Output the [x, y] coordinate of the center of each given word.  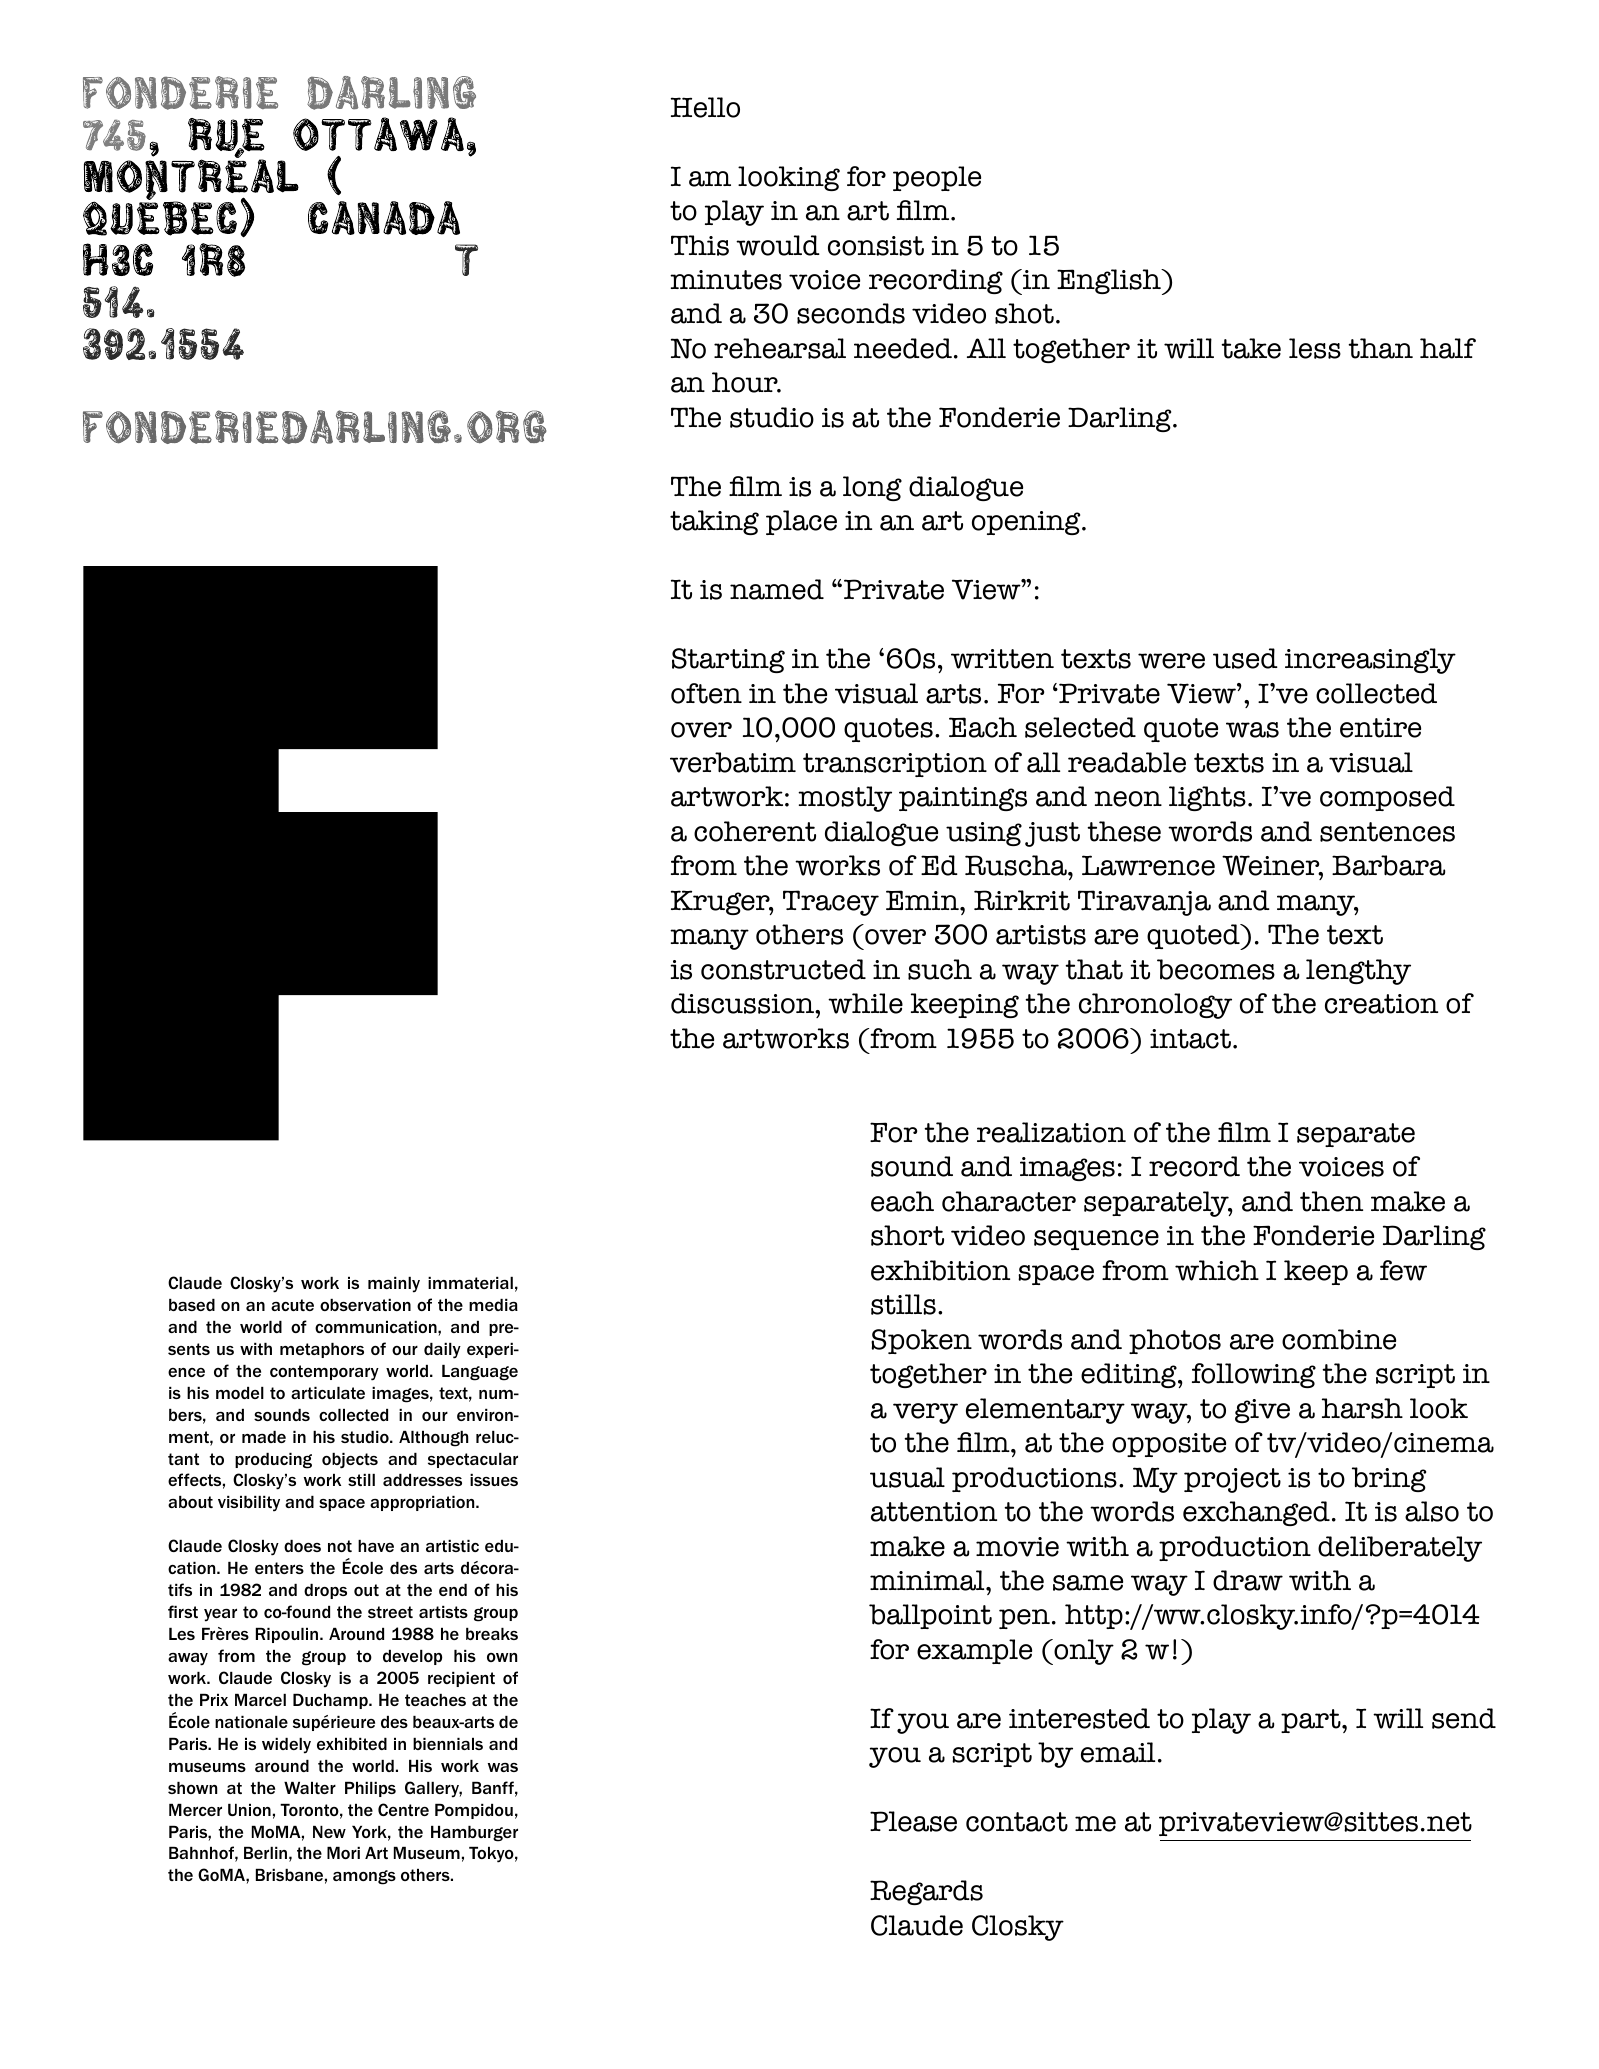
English [1110, 282]
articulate [328, 1393]
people [937, 178]
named [777, 589]
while [865, 1003]
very [925, 1413]
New [329, 1832]
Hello [705, 107]
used [1245, 658]
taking [714, 522]
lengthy [1358, 972]
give [1262, 1411]
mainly [394, 1285]
